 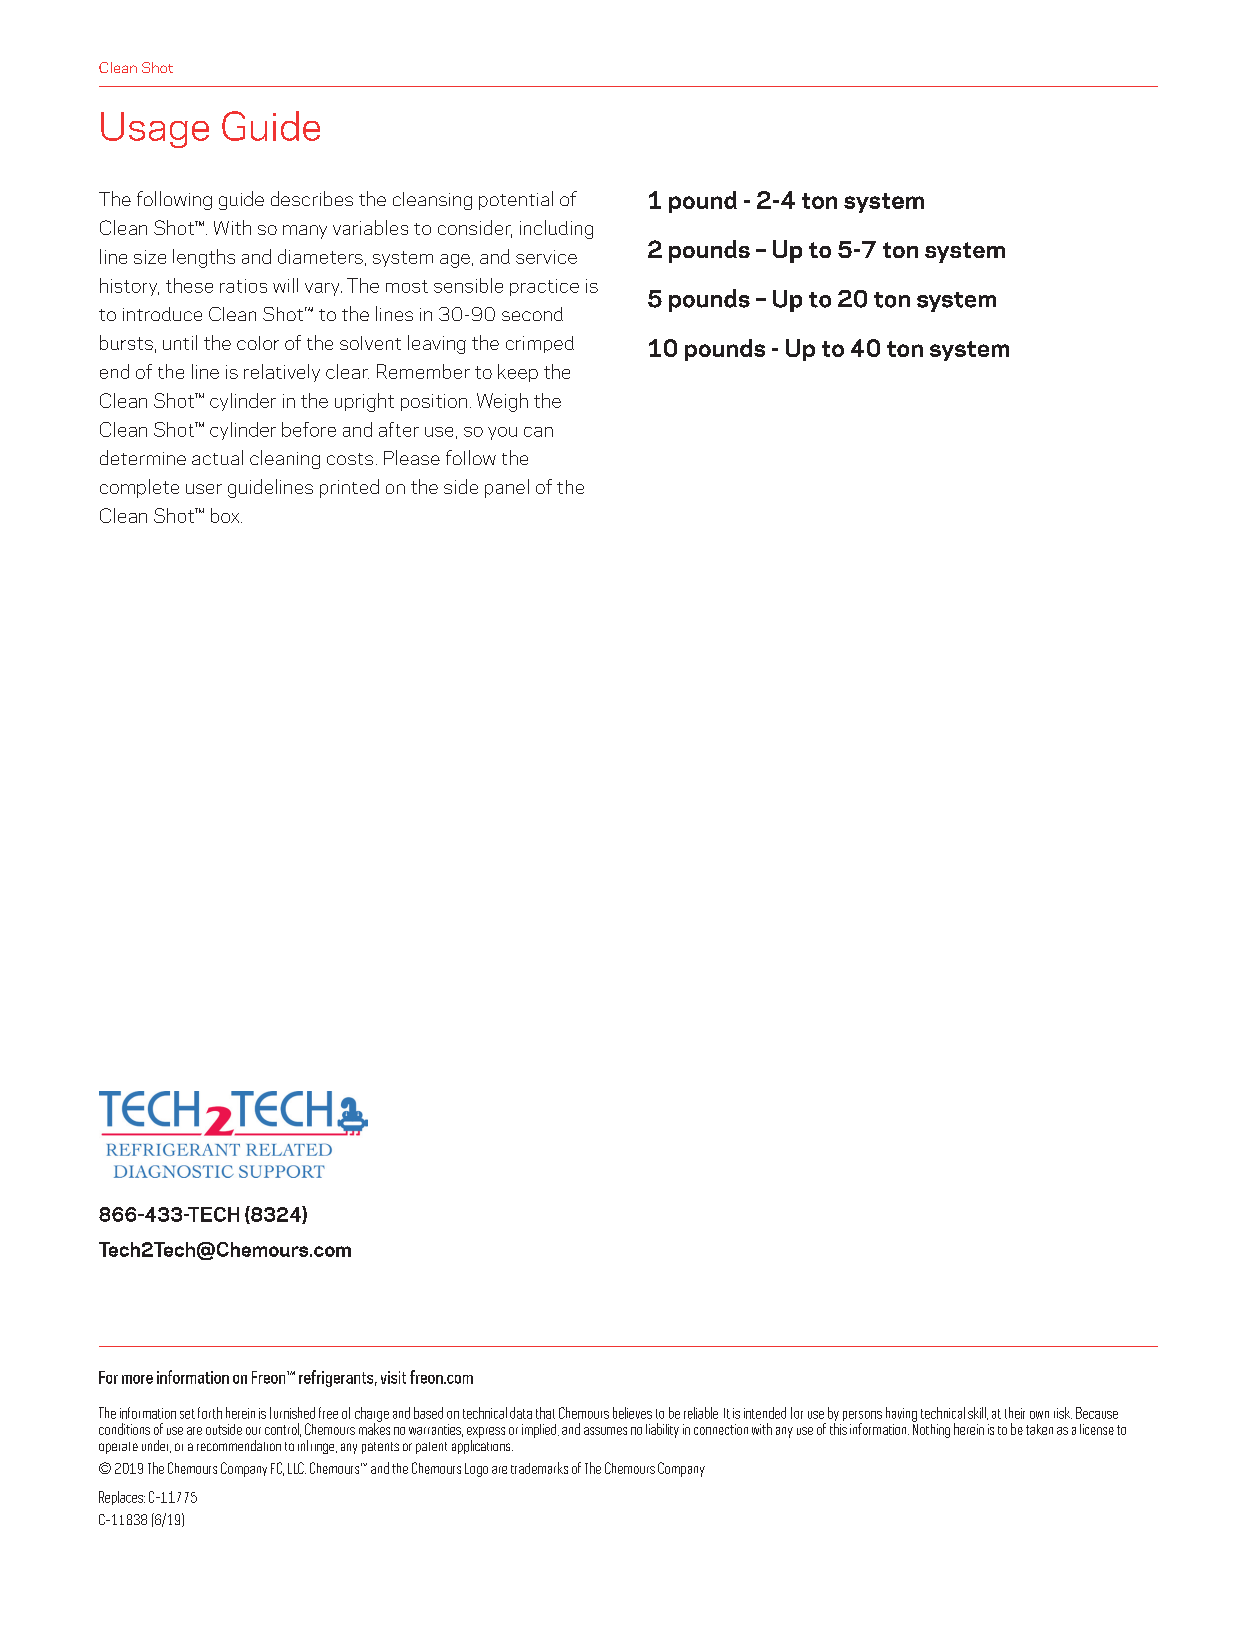 I want to click on user, so click(x=204, y=489).
